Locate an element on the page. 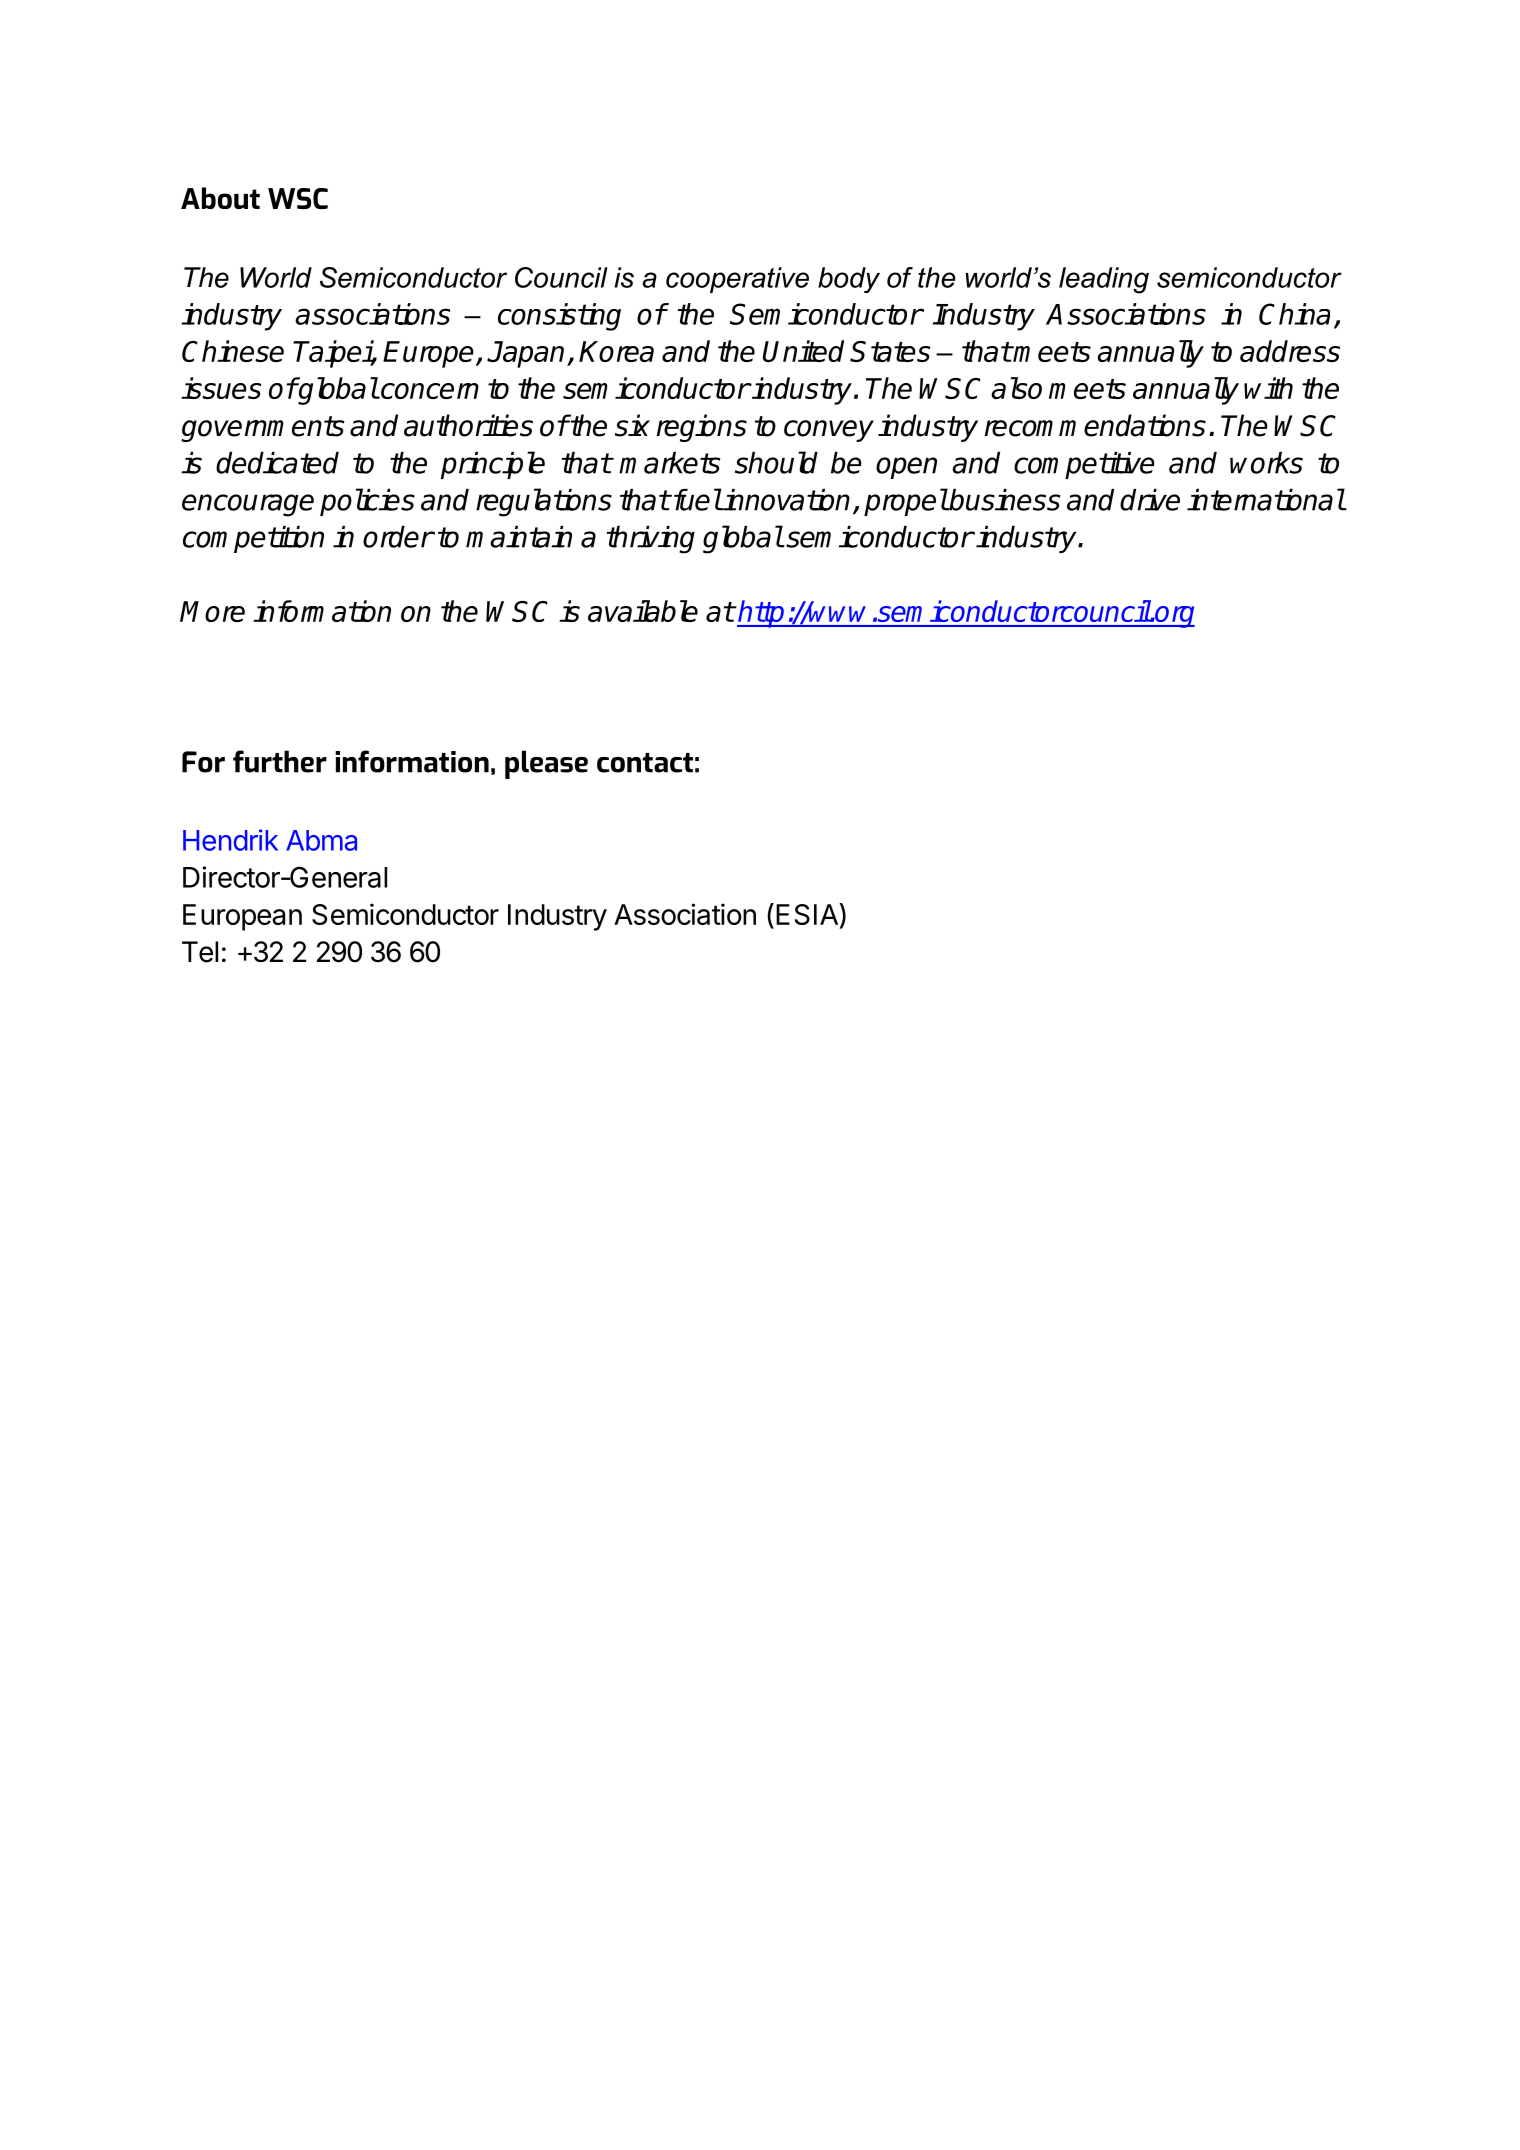  Tel is located at coordinates (200, 952).
